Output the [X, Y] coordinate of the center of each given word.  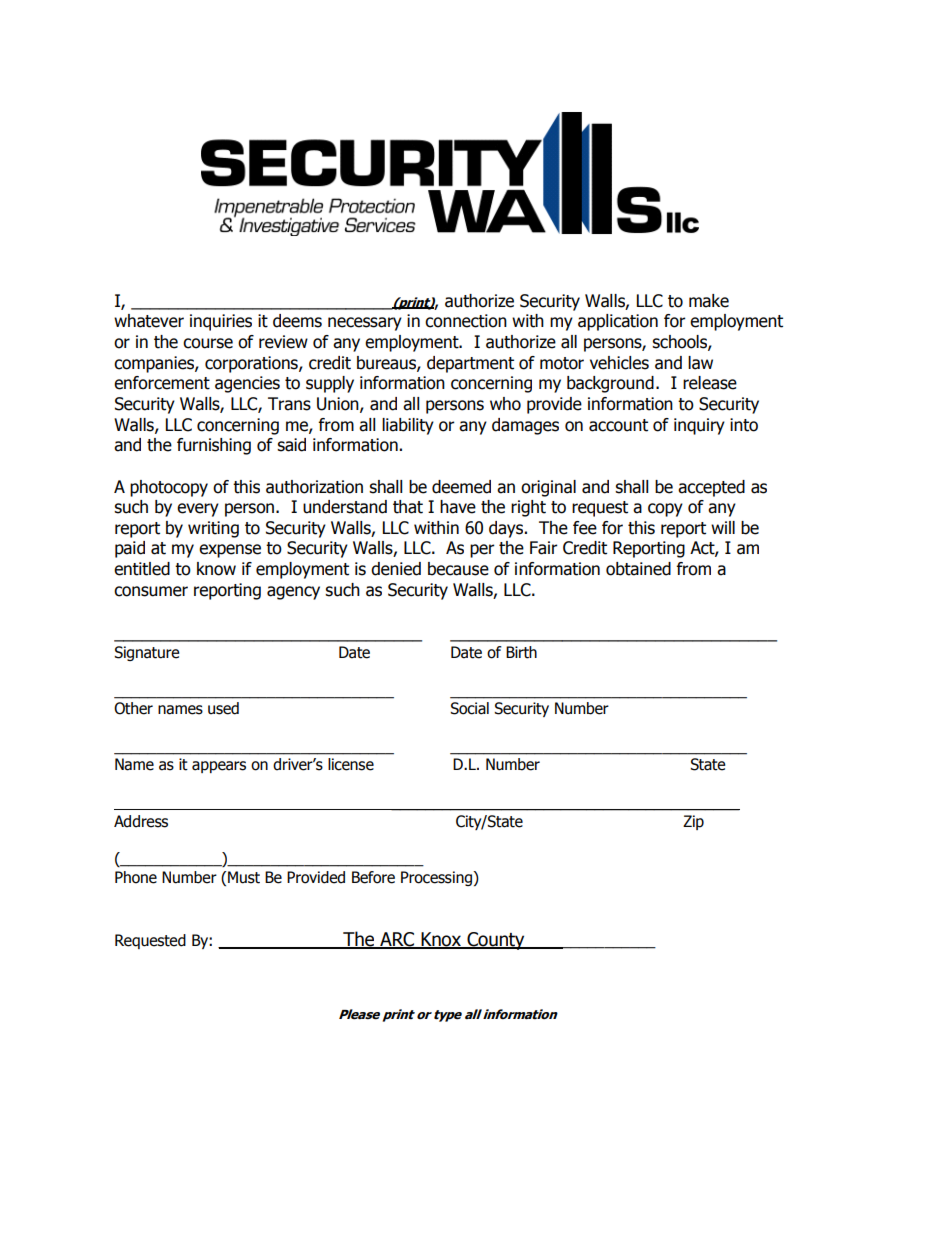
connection [466, 321]
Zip [693, 822]
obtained [638, 569]
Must [244, 877]
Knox [441, 940]
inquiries [221, 322]
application [618, 322]
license [351, 764]
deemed [461, 487]
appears [219, 767]
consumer [151, 591]
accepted [711, 488]
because [458, 569]
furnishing [214, 446]
